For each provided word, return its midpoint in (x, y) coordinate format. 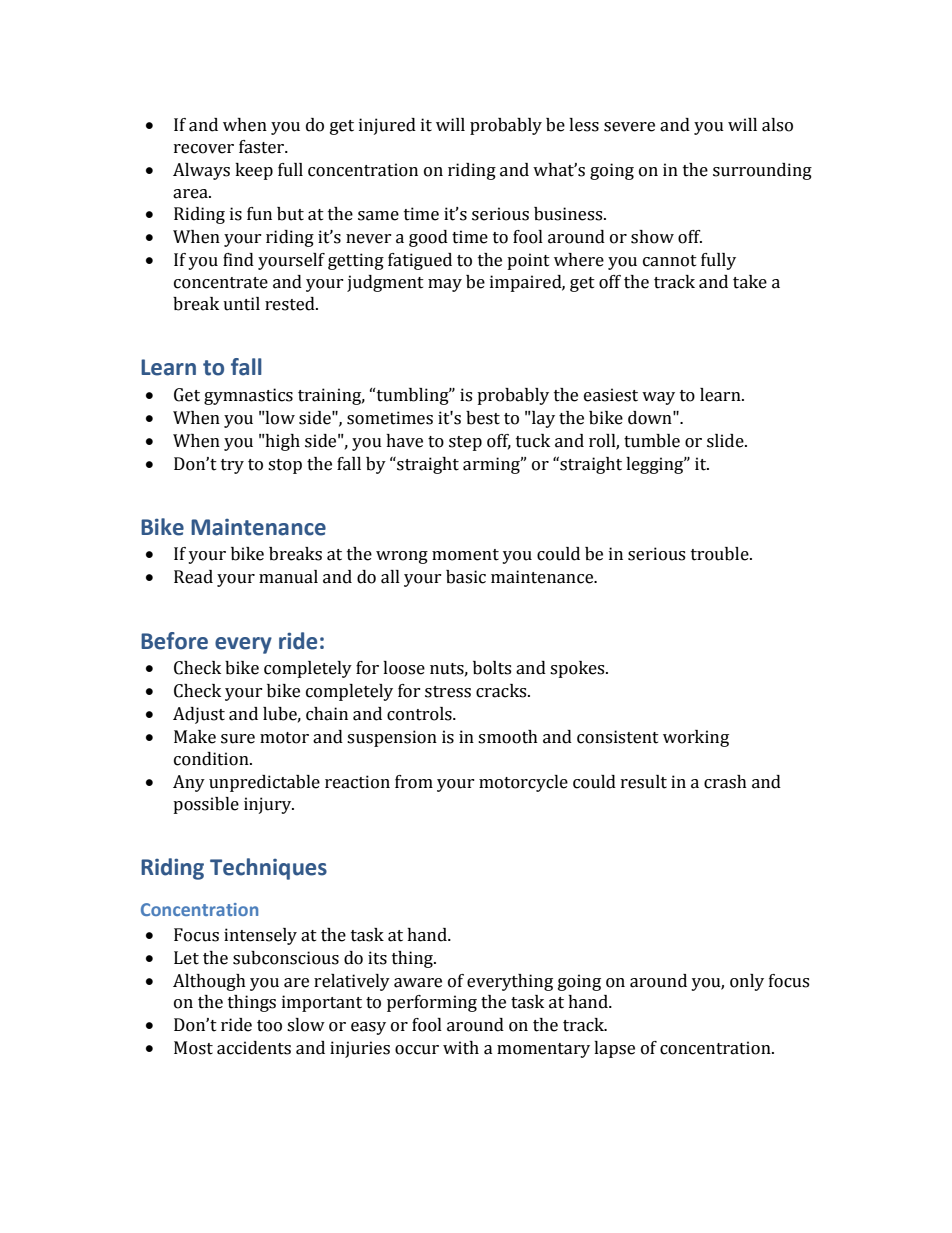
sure (238, 739)
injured (387, 126)
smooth (508, 737)
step (465, 443)
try (232, 466)
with (461, 1048)
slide (726, 441)
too (269, 1026)
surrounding (762, 171)
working (696, 738)
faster (262, 147)
